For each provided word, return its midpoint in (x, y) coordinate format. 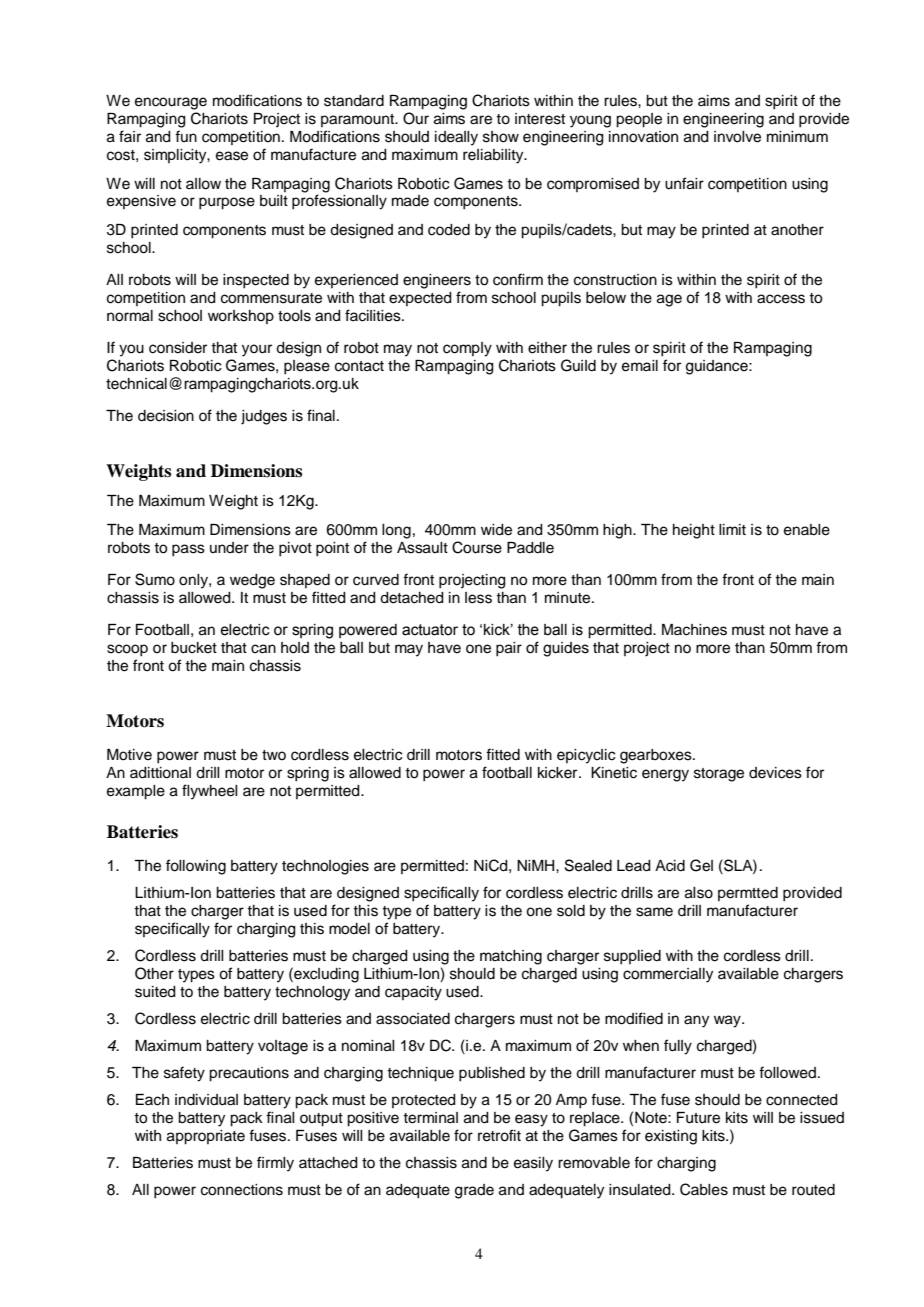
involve (737, 137)
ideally (456, 138)
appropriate (206, 1137)
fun (186, 136)
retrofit (499, 1135)
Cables (704, 1189)
